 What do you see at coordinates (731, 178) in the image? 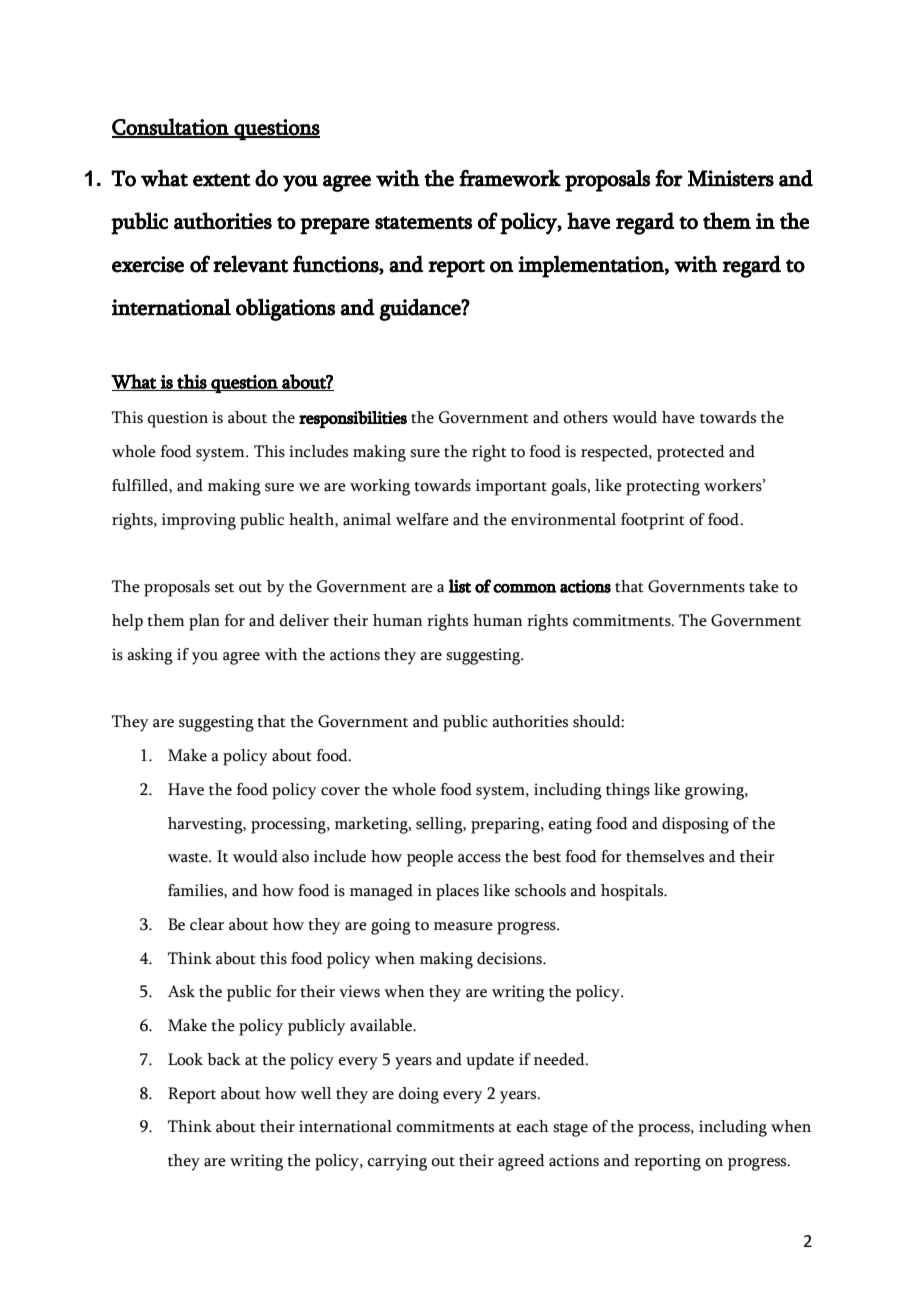
I see `Ministers` at bounding box center [731, 178].
